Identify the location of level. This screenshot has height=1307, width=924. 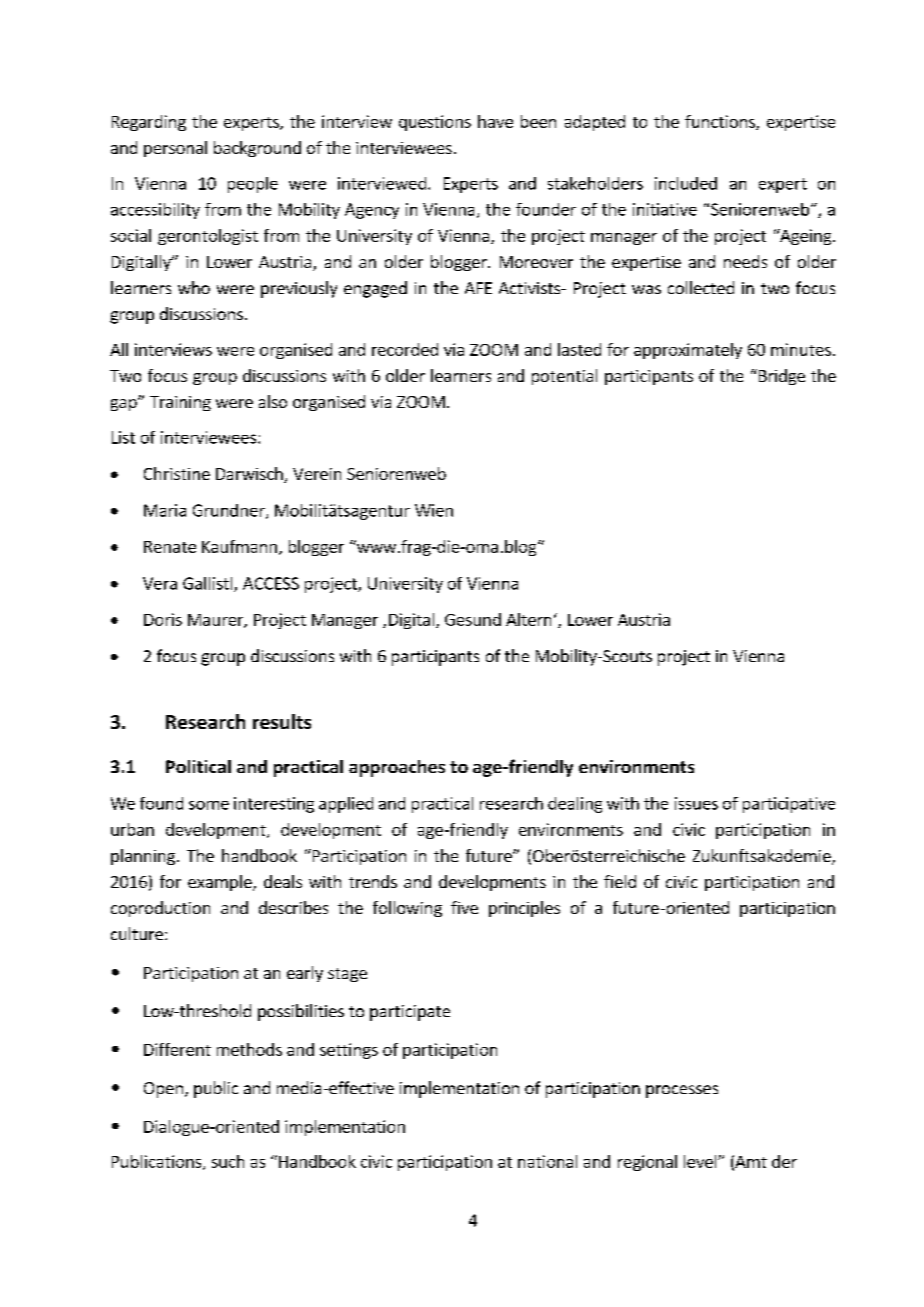
(701, 1161).
